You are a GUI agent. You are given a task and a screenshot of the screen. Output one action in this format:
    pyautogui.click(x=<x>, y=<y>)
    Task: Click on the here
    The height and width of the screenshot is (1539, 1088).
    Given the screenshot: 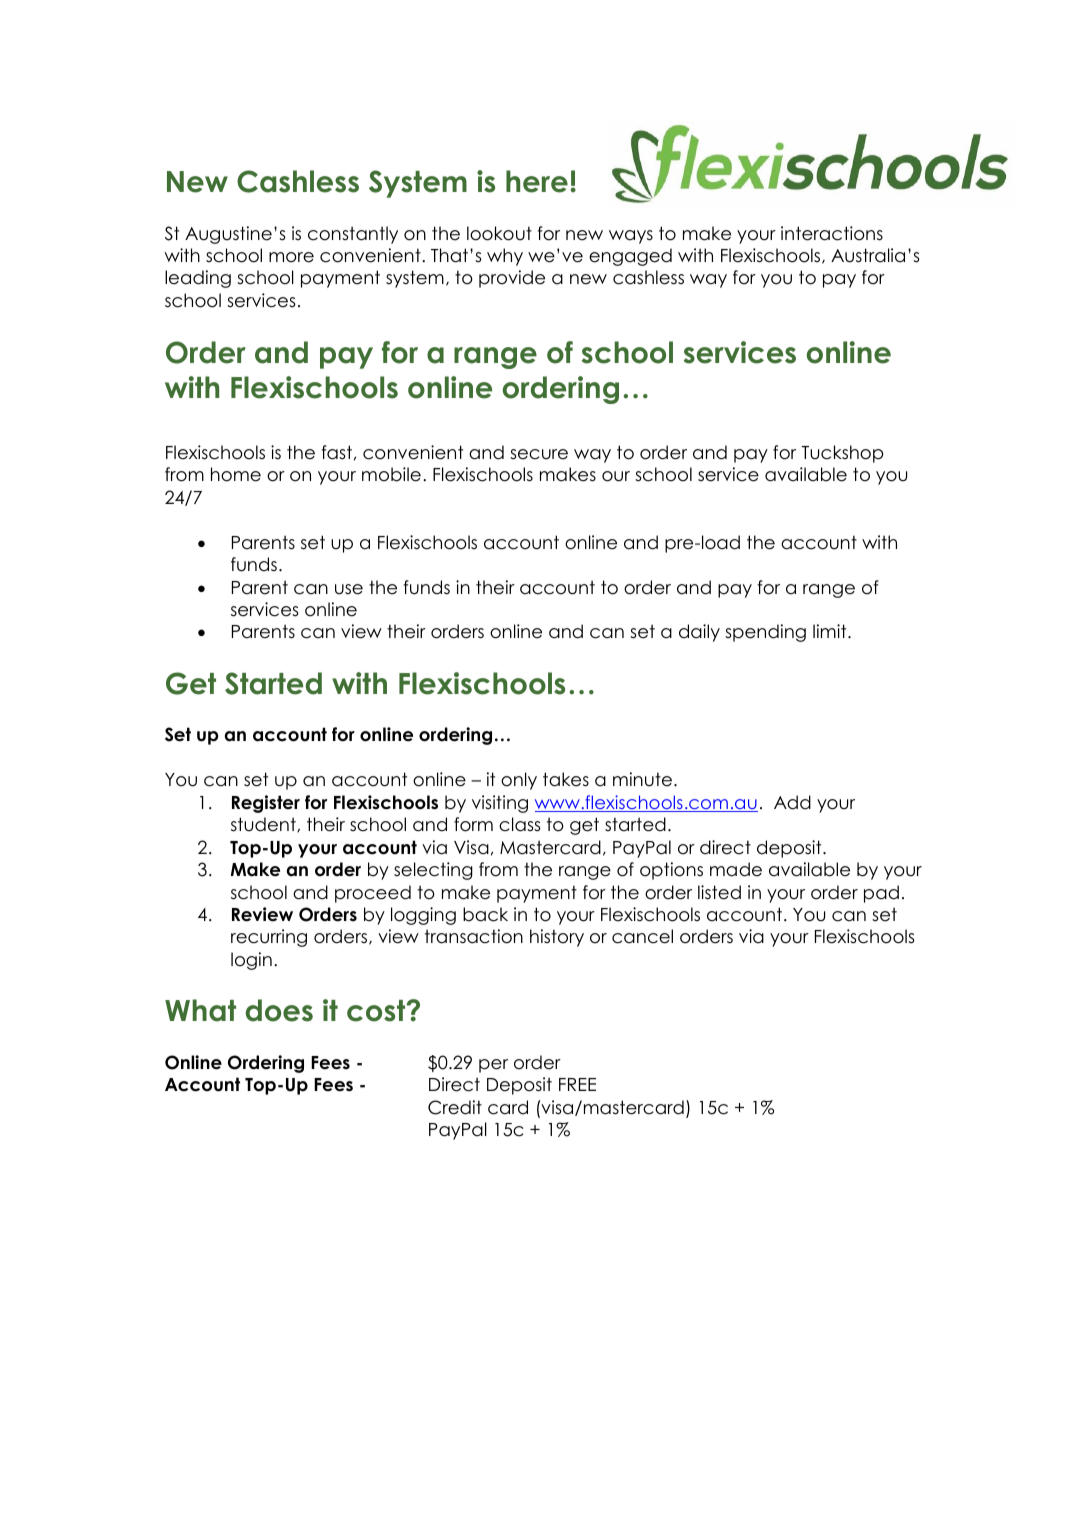 What is the action you would take?
    pyautogui.click(x=537, y=181)
